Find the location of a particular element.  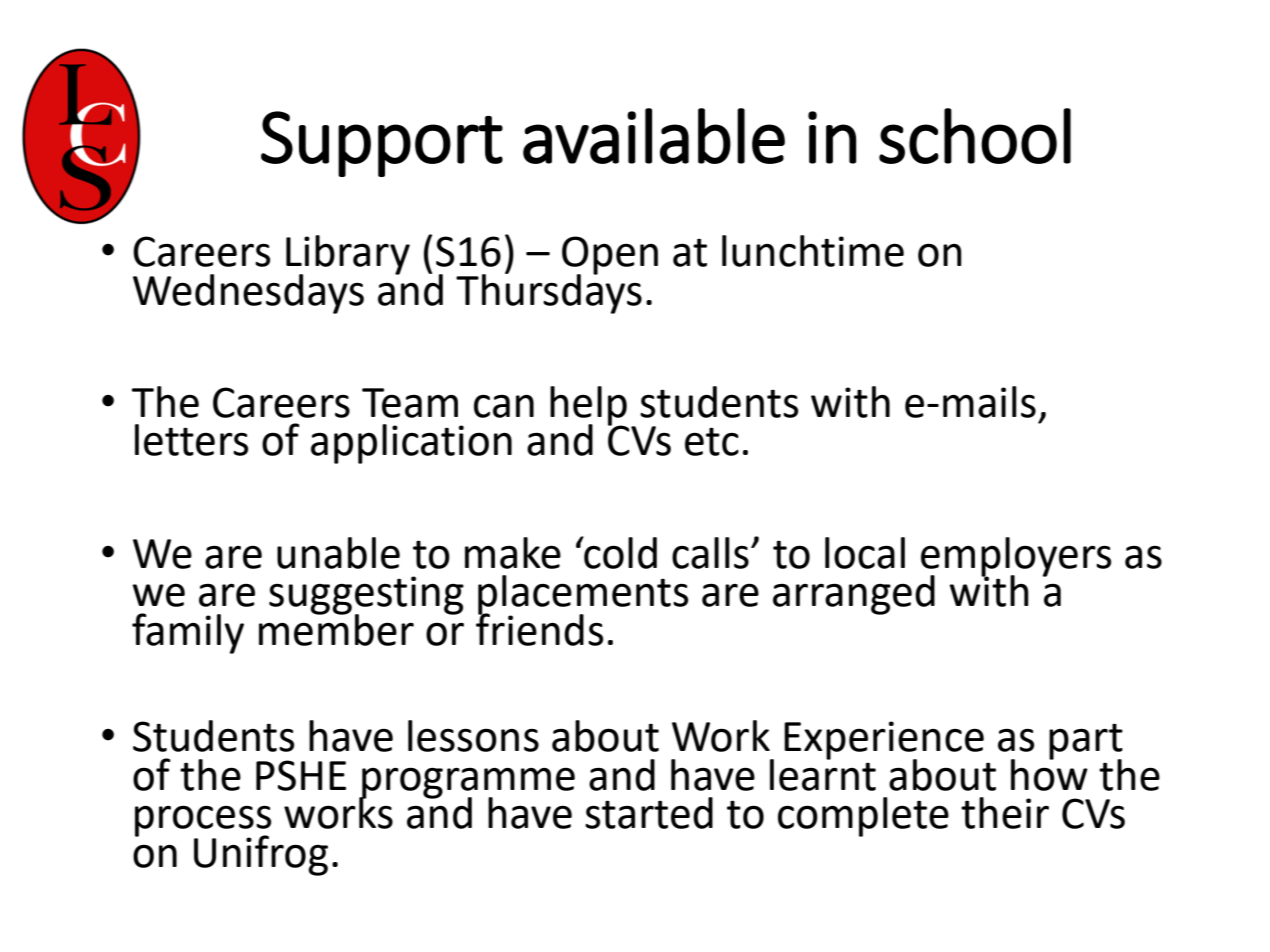

started is located at coordinates (649, 813).
